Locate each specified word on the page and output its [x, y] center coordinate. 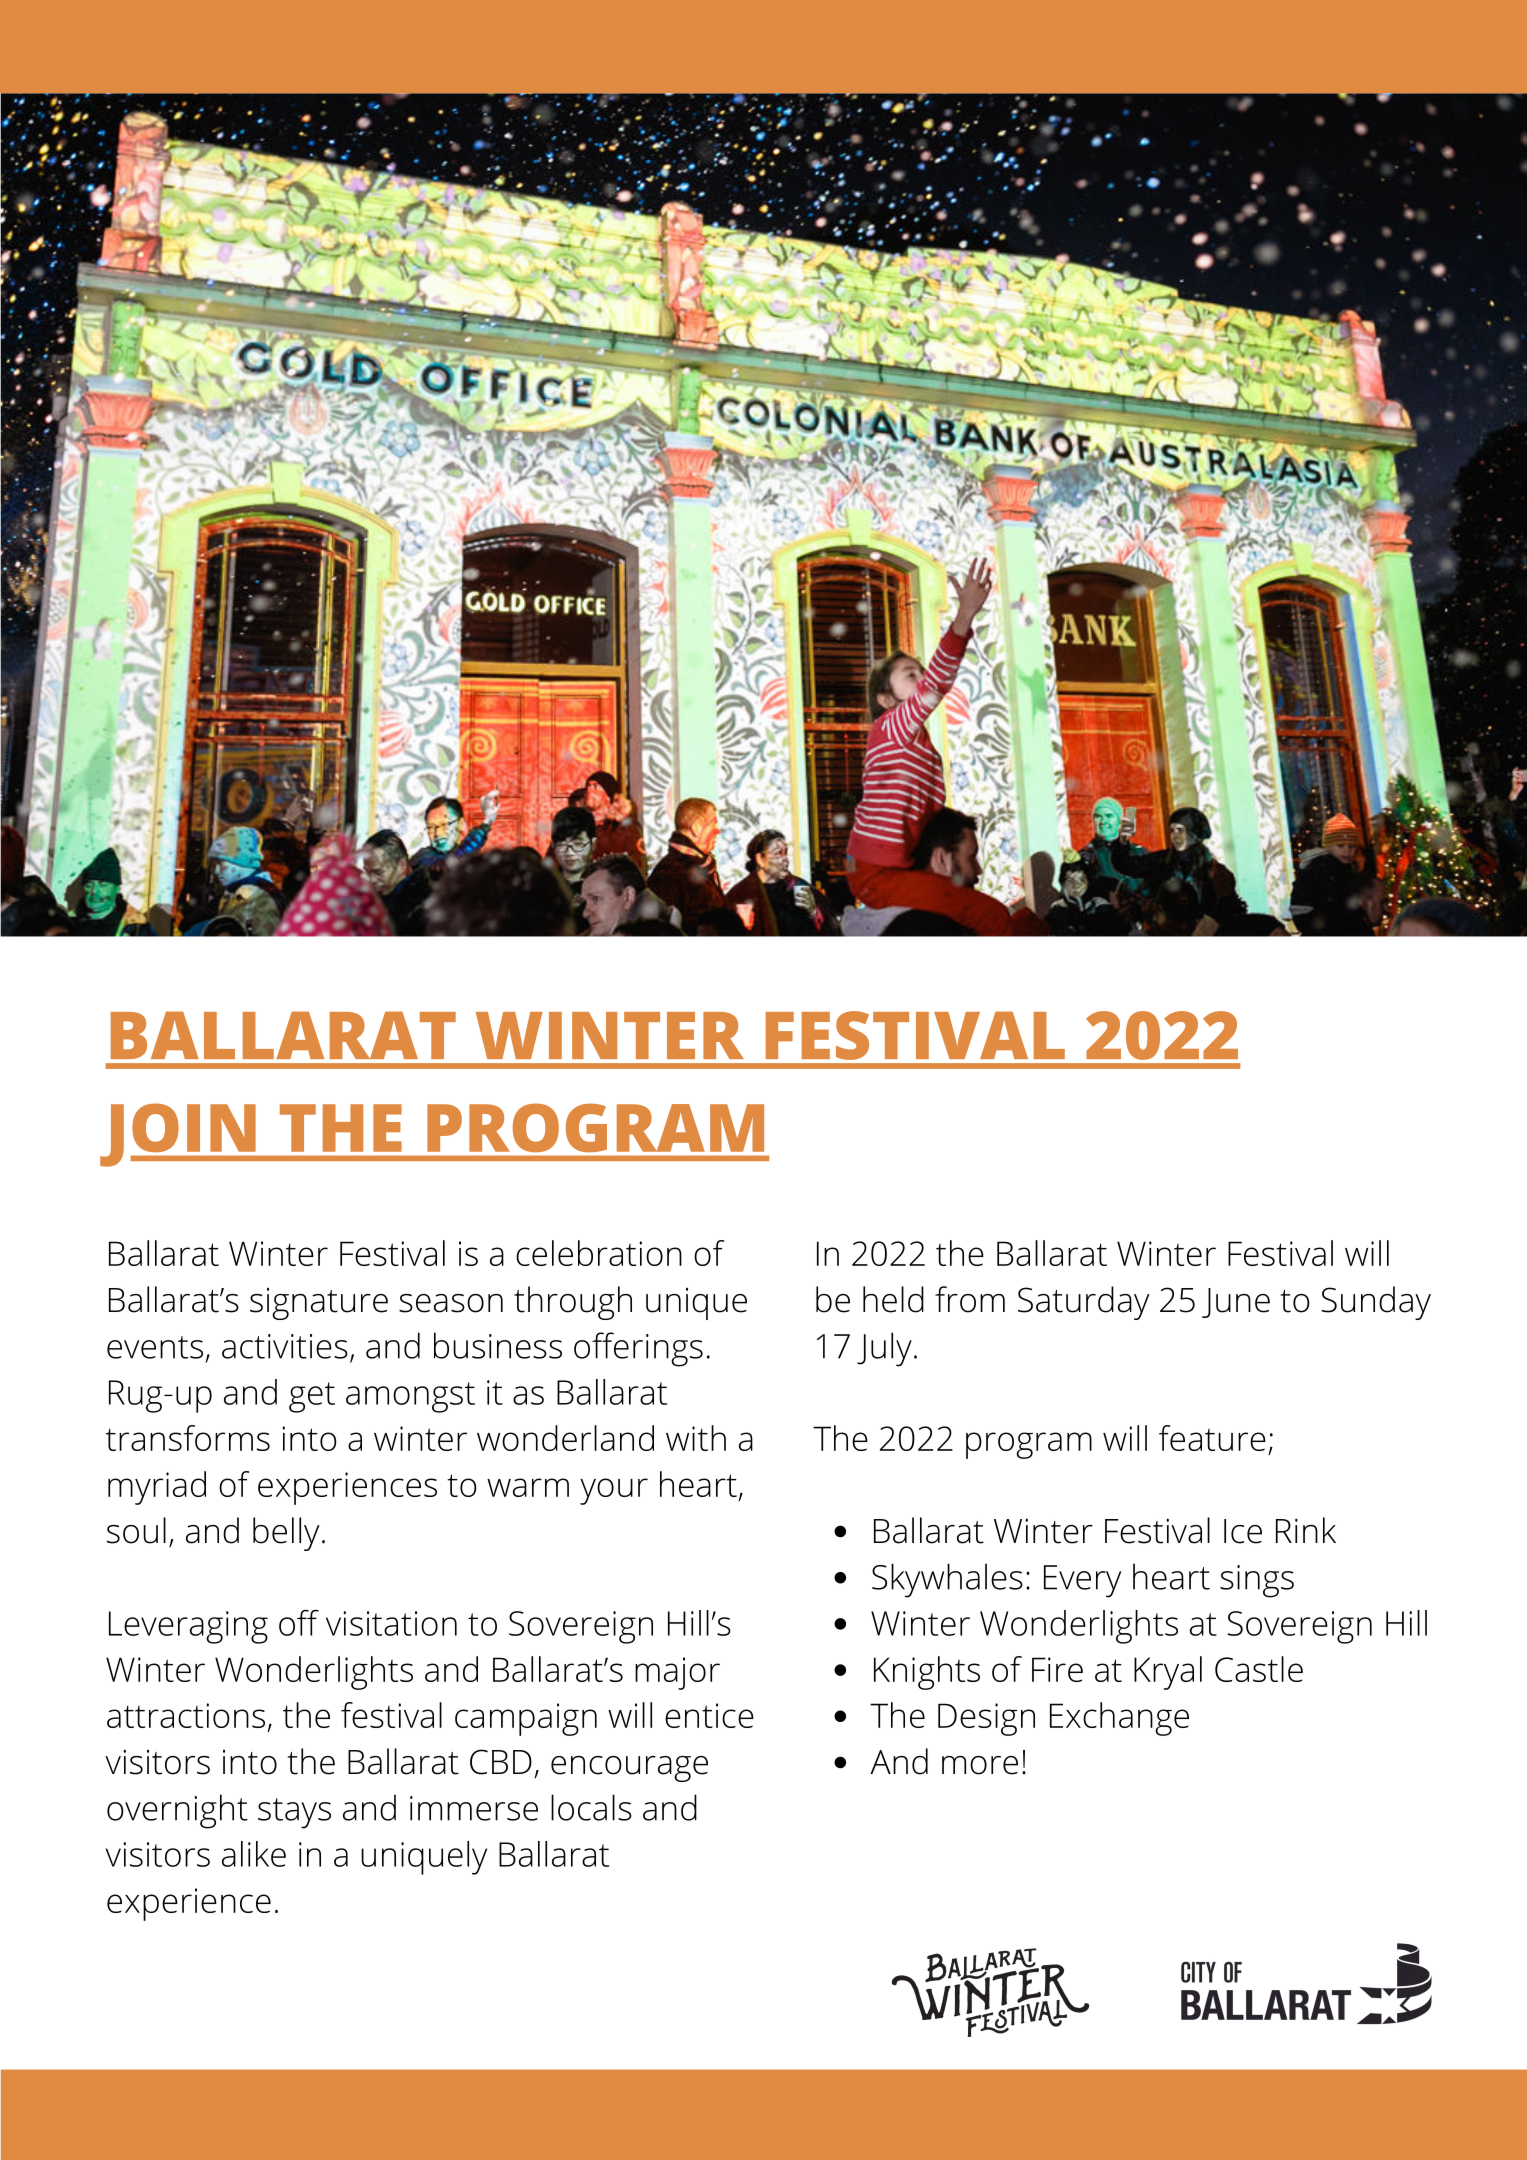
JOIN [179, 1135]
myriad [157, 1488]
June [1236, 1303]
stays [294, 1813]
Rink [1306, 1530]
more [980, 1765]
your [614, 1491]
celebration [599, 1253]
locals [591, 1807]
